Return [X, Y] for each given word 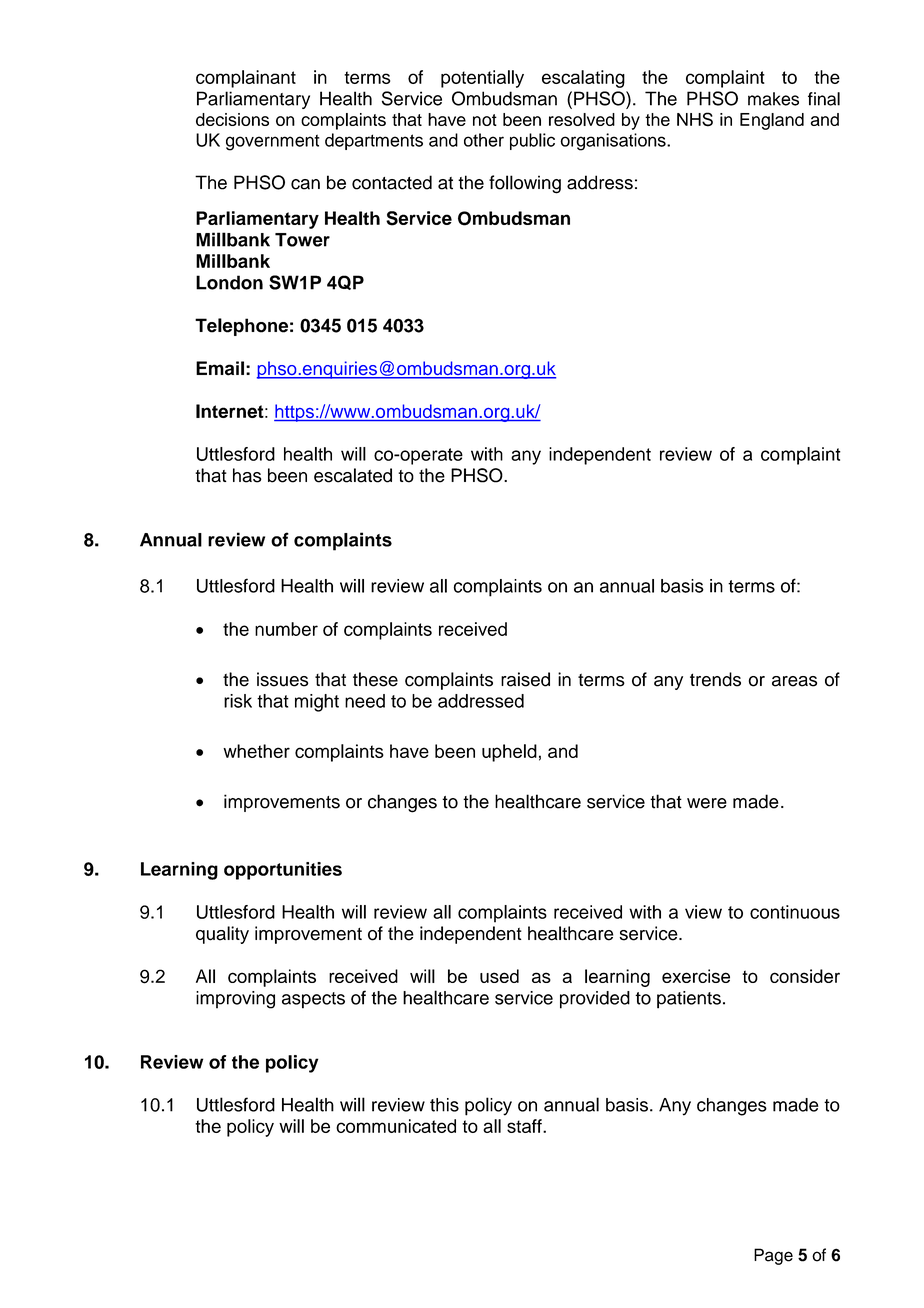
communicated [396, 1126]
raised [525, 679]
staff [525, 1126]
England [772, 121]
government [273, 142]
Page [773, 1256]
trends [715, 679]
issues [282, 679]
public [532, 141]
